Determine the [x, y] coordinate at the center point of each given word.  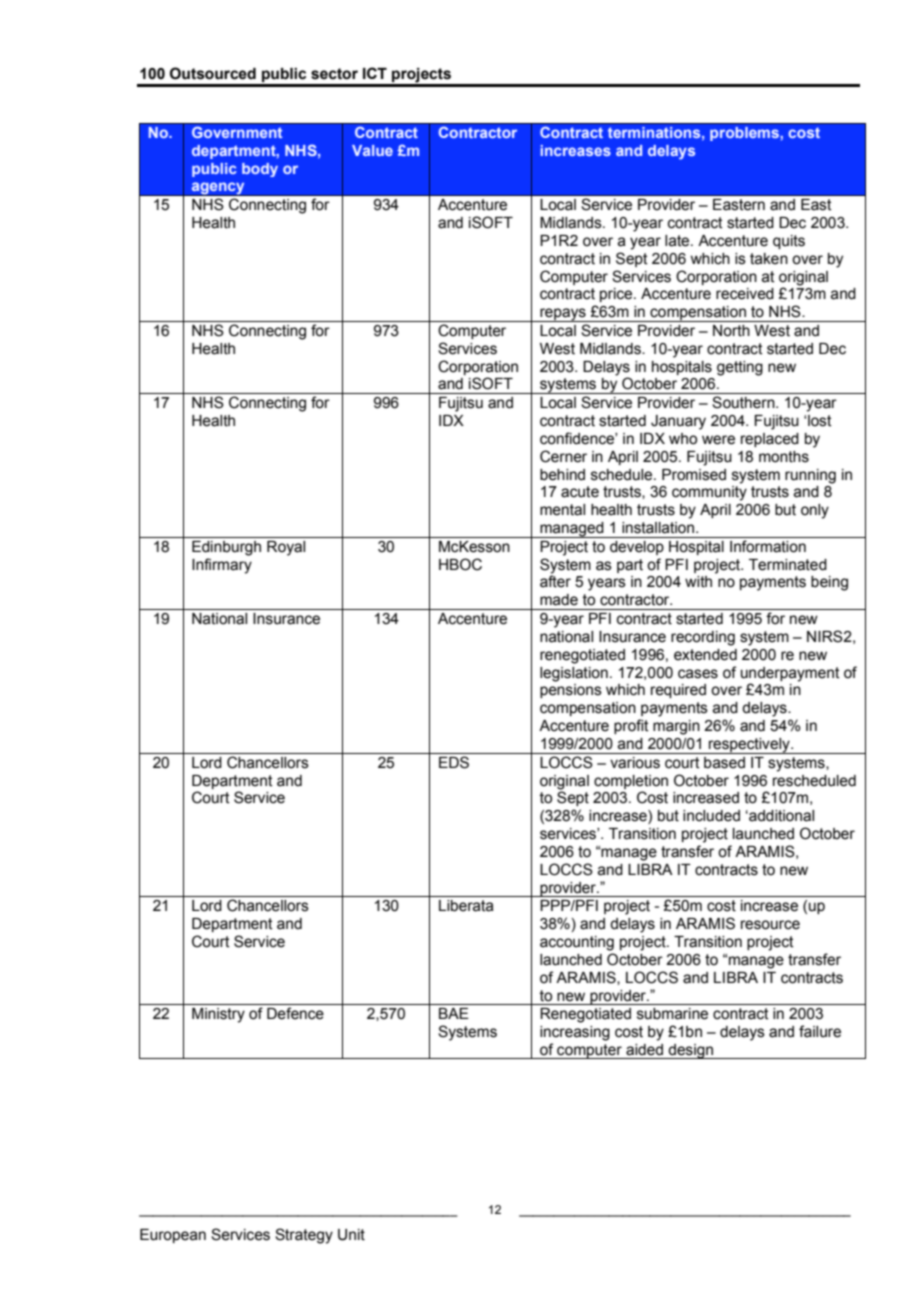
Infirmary [222, 566]
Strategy [304, 1236]
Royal [286, 548]
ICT [375, 73]
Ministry [218, 1015]
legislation [574, 674]
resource [770, 925]
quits [789, 242]
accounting [577, 943]
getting [740, 368]
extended [705, 655]
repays [563, 315]
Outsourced [213, 73]
